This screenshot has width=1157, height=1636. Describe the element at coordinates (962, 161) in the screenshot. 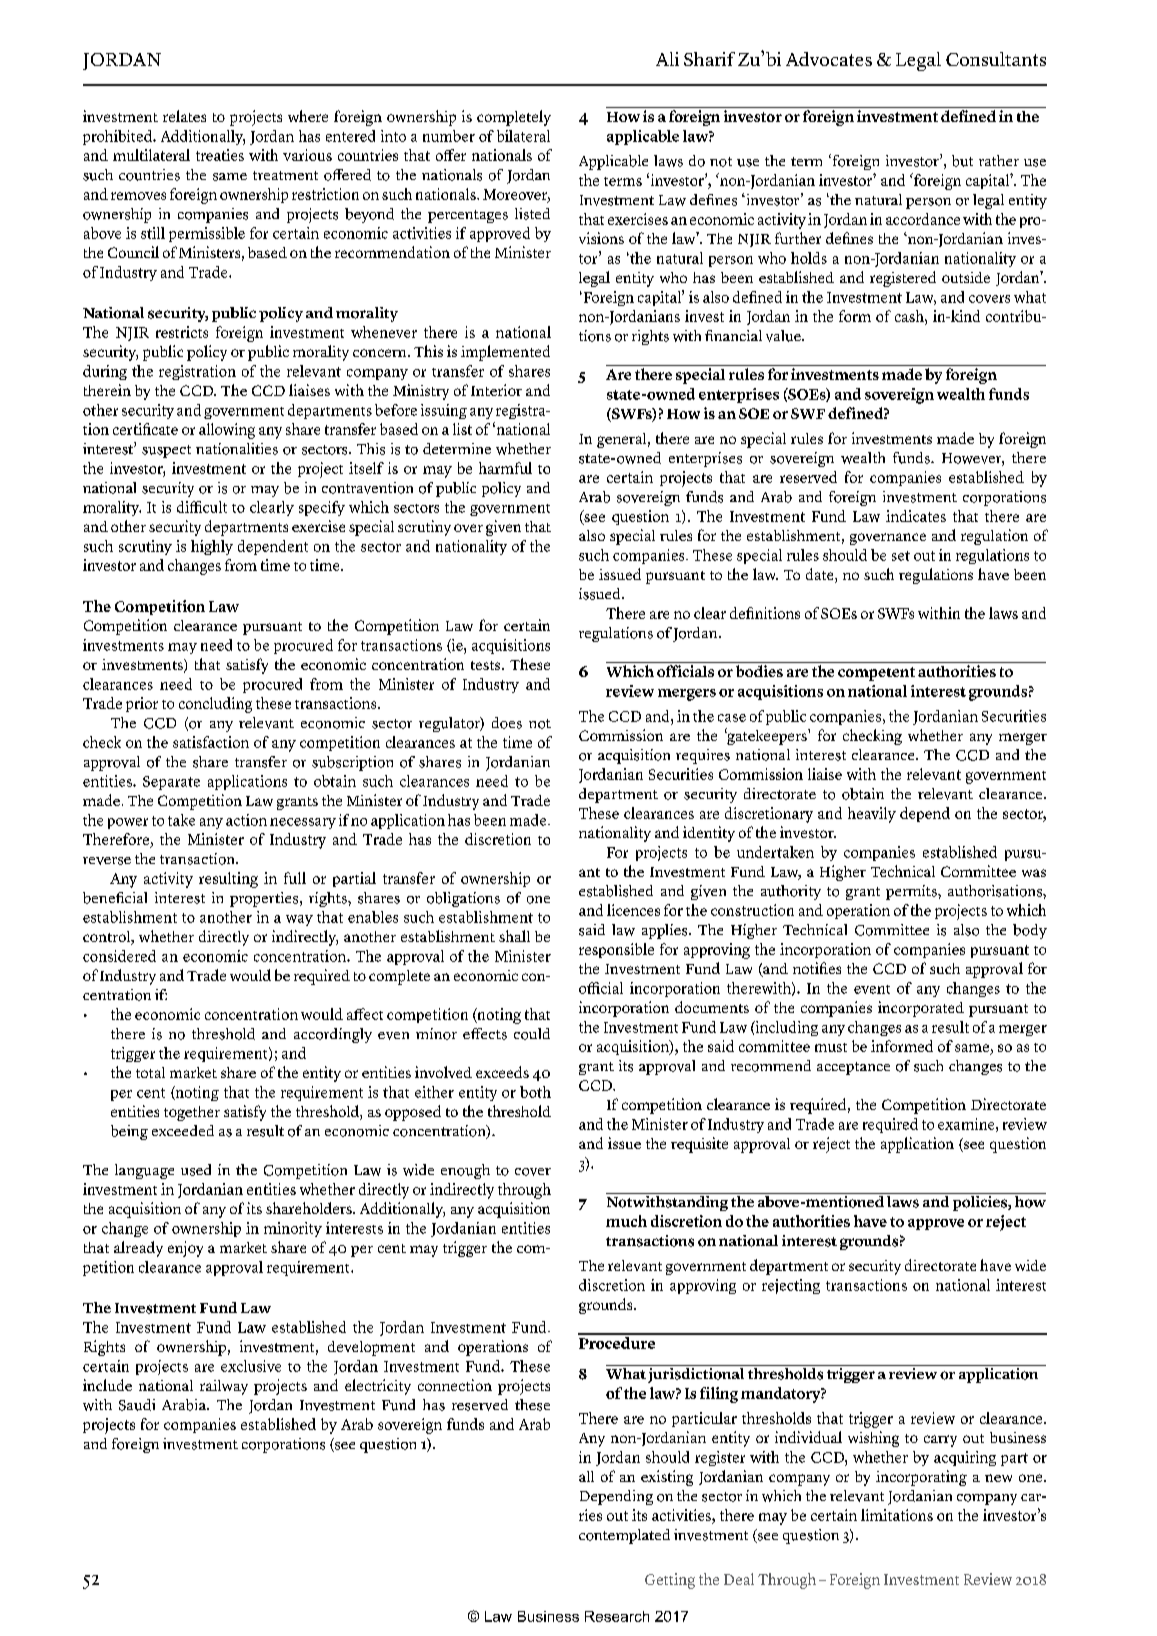

I see `but` at that location.
